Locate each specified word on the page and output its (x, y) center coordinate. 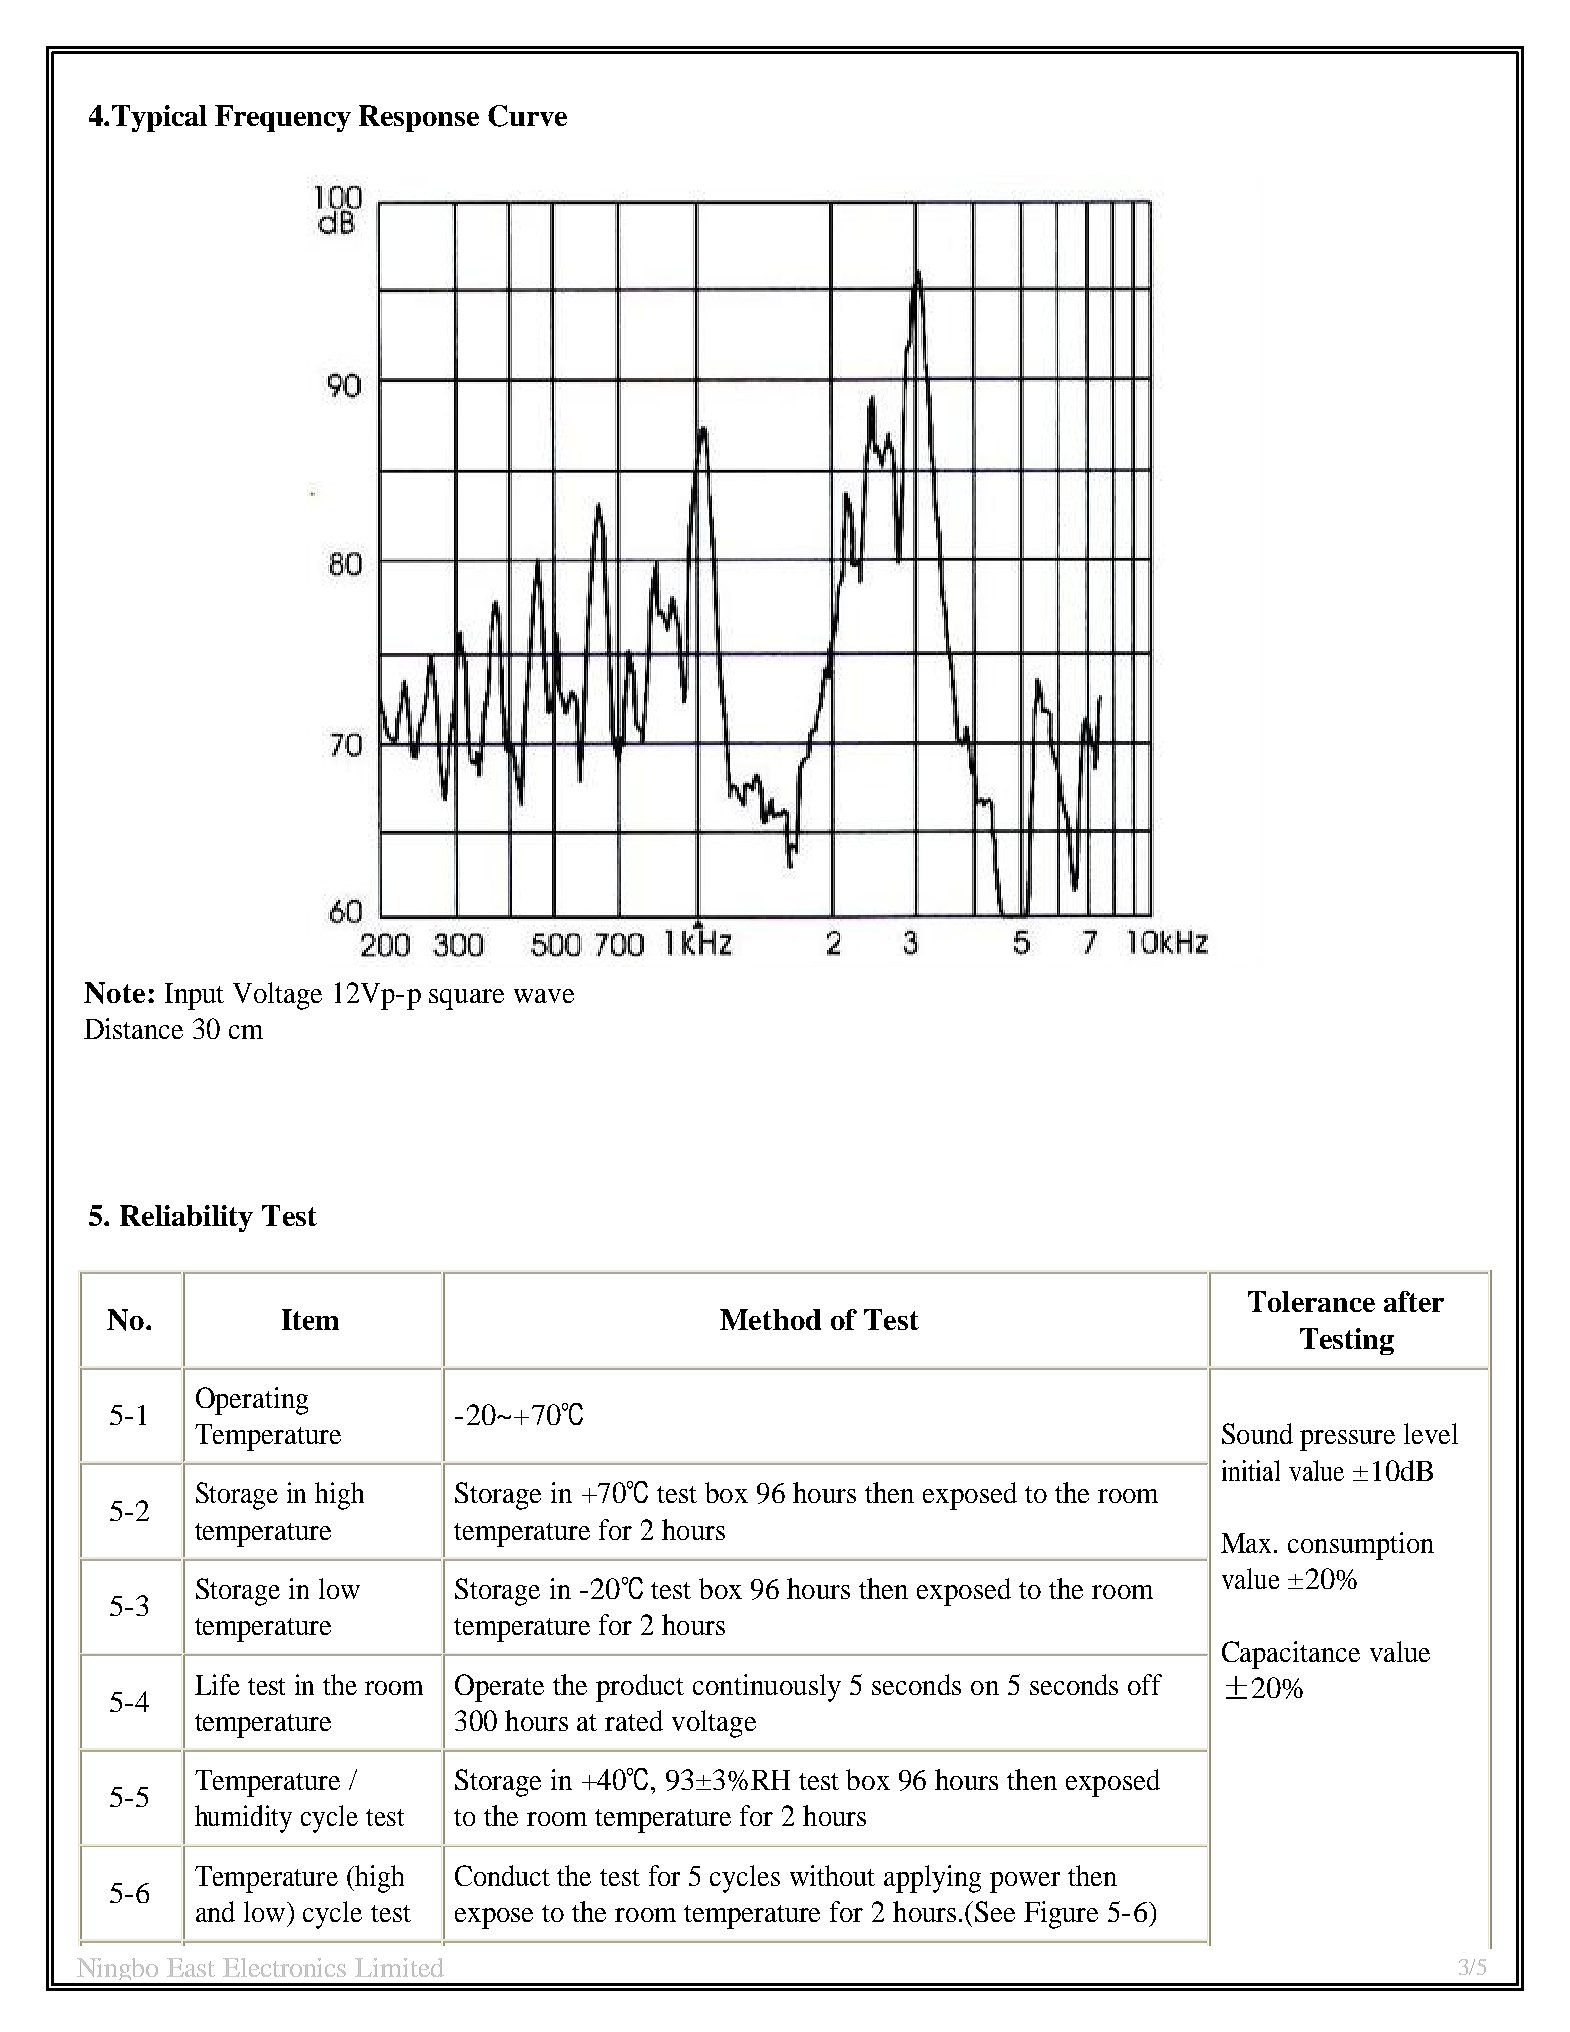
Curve (527, 116)
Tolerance (1311, 1301)
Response (419, 118)
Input (194, 996)
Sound (1257, 1433)
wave (544, 996)
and (215, 1911)
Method (770, 1319)
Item (310, 1319)
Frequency (283, 118)
